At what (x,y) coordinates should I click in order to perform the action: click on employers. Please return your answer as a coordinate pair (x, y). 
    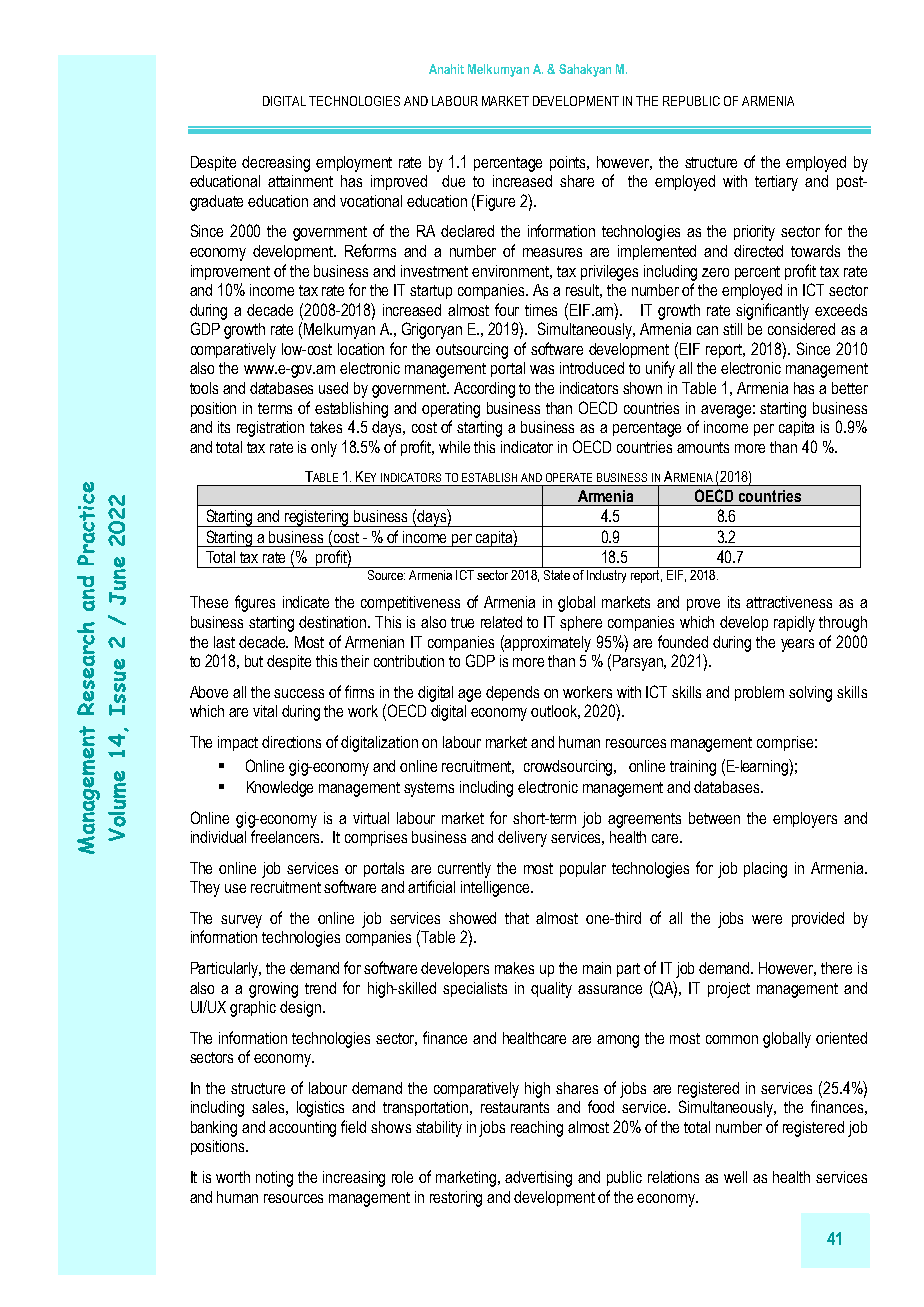
    Looking at the image, I should click on (805, 820).
